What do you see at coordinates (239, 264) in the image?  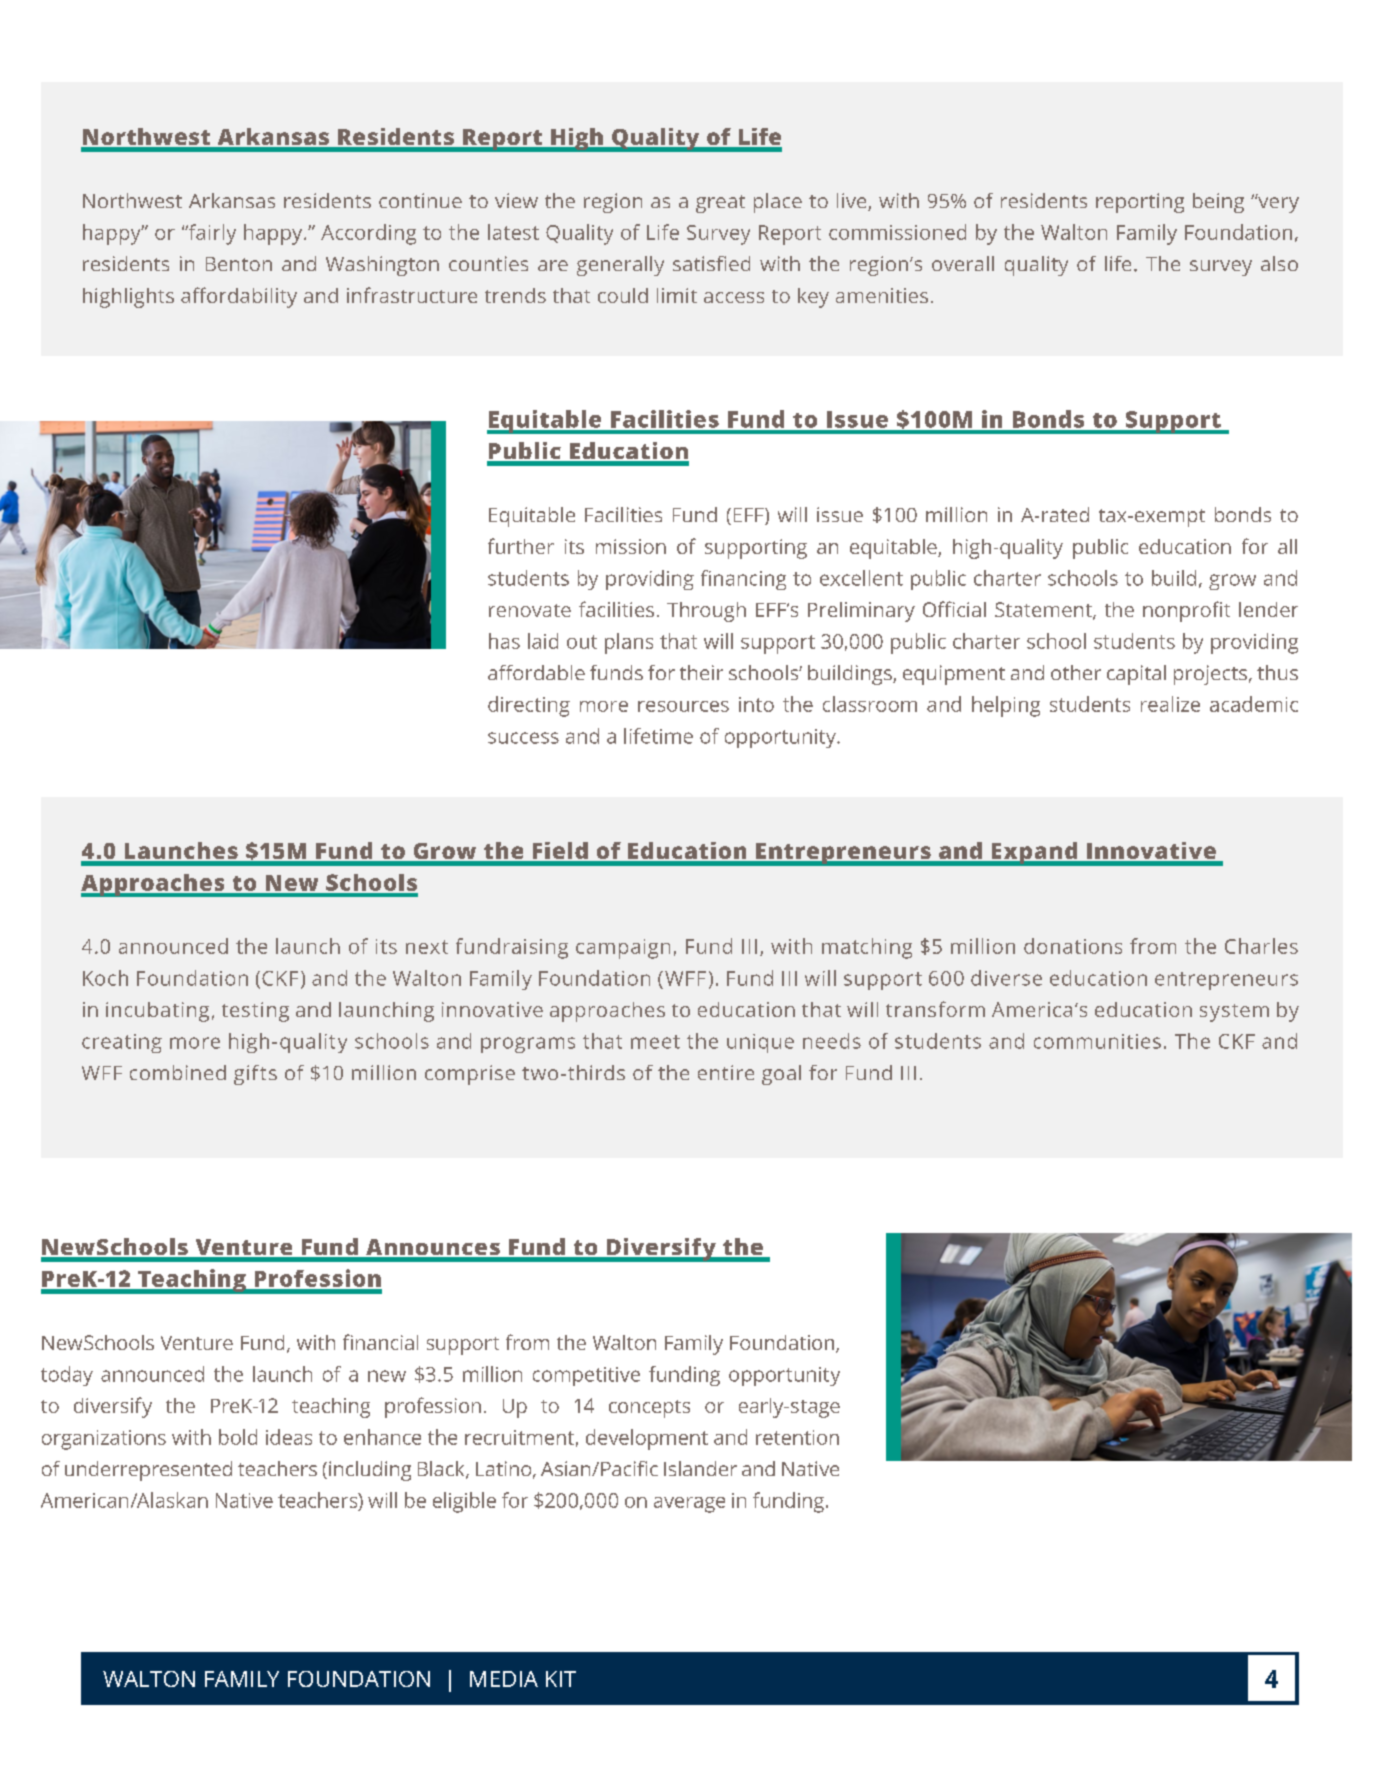 I see `Benton` at bounding box center [239, 264].
